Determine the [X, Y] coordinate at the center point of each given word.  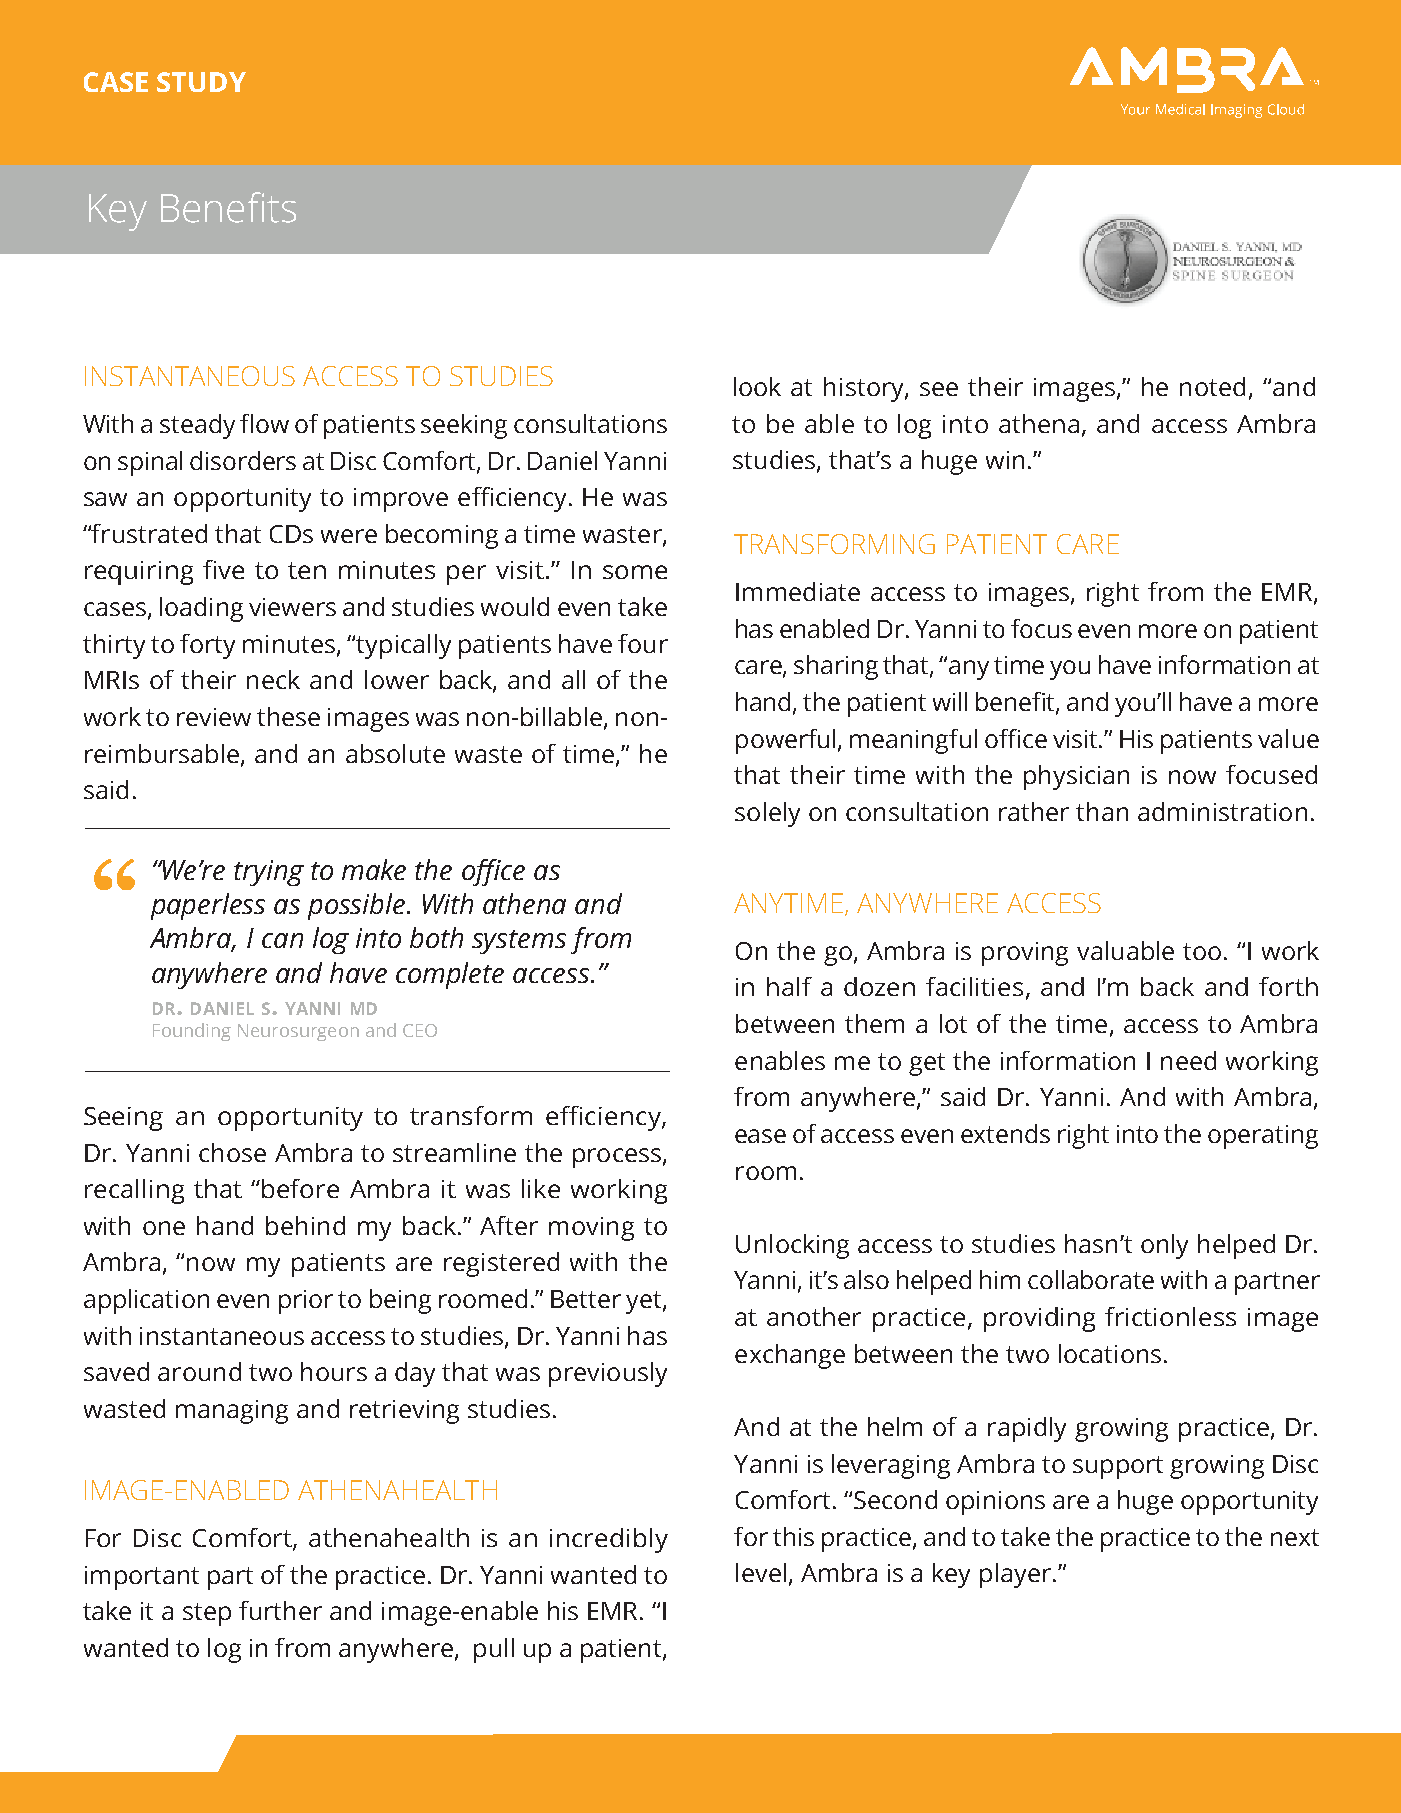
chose [232, 1152]
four [643, 643]
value [1288, 738]
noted [1212, 386]
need [1188, 1060]
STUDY [201, 82]
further [280, 1610]
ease [760, 1136]
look [757, 386]
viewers [292, 607]
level [761, 1572]
